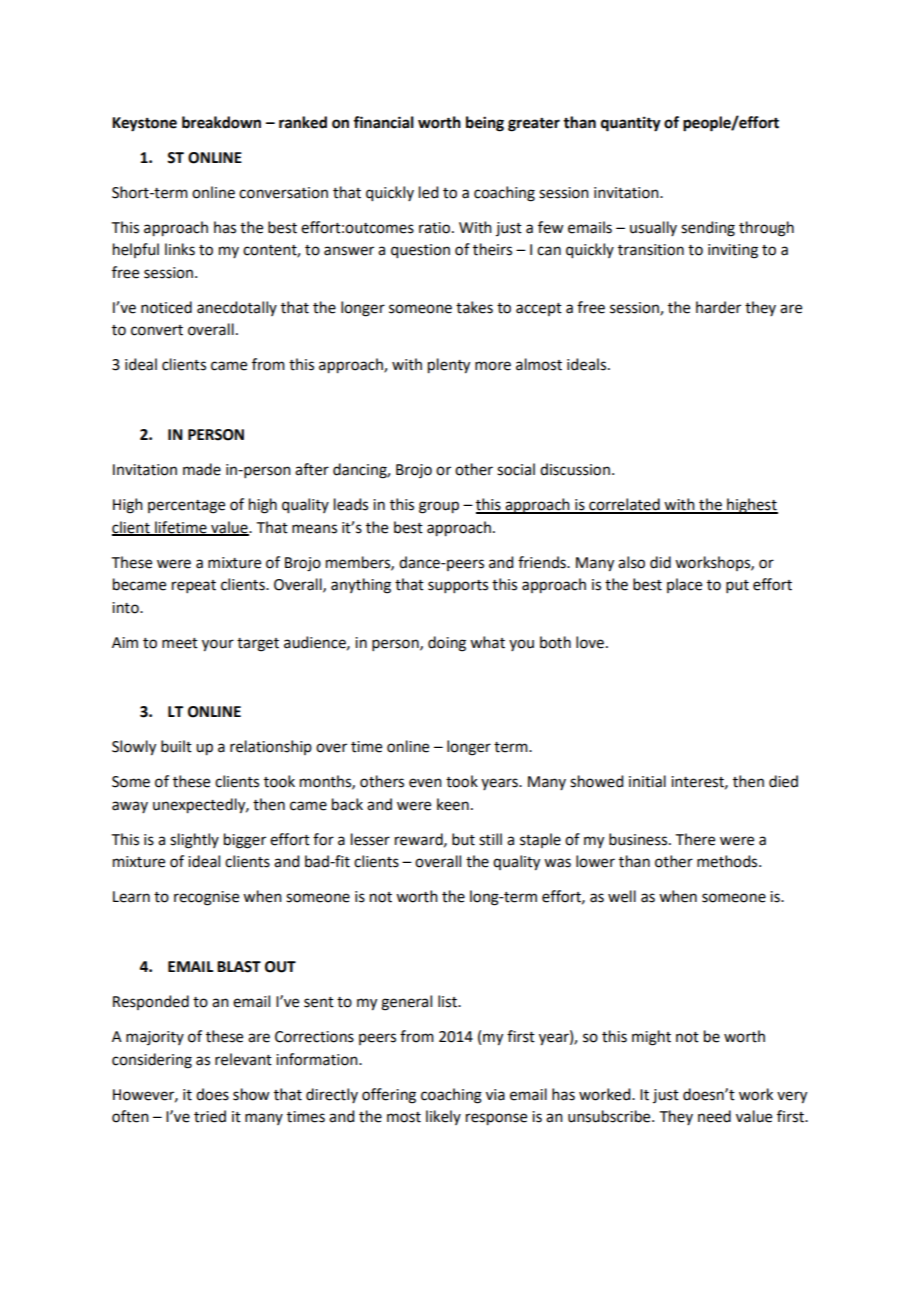  What do you see at coordinates (714, 1116) in the screenshot?
I see `need` at bounding box center [714, 1116].
